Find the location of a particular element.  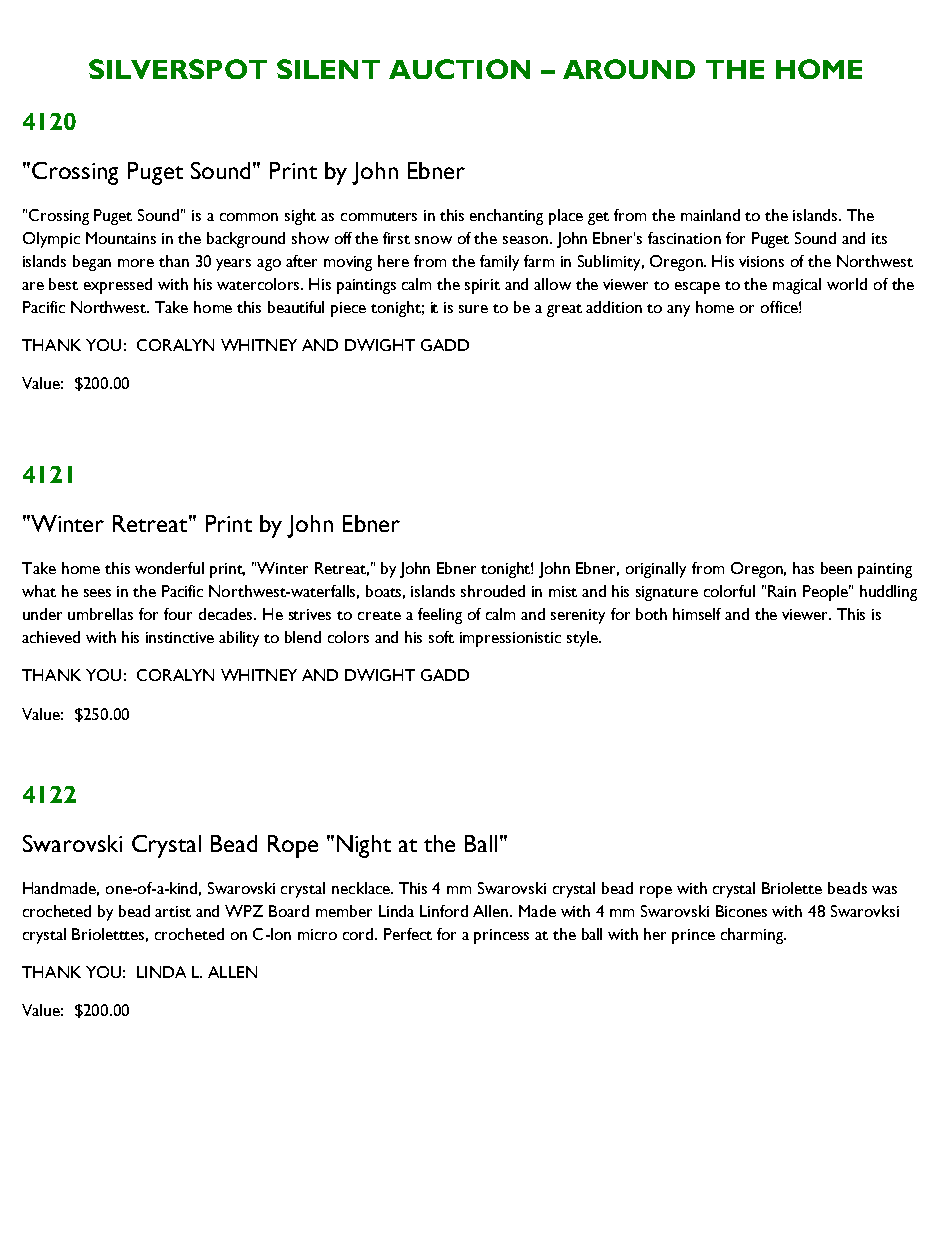

Rain is located at coordinates (782, 591).
